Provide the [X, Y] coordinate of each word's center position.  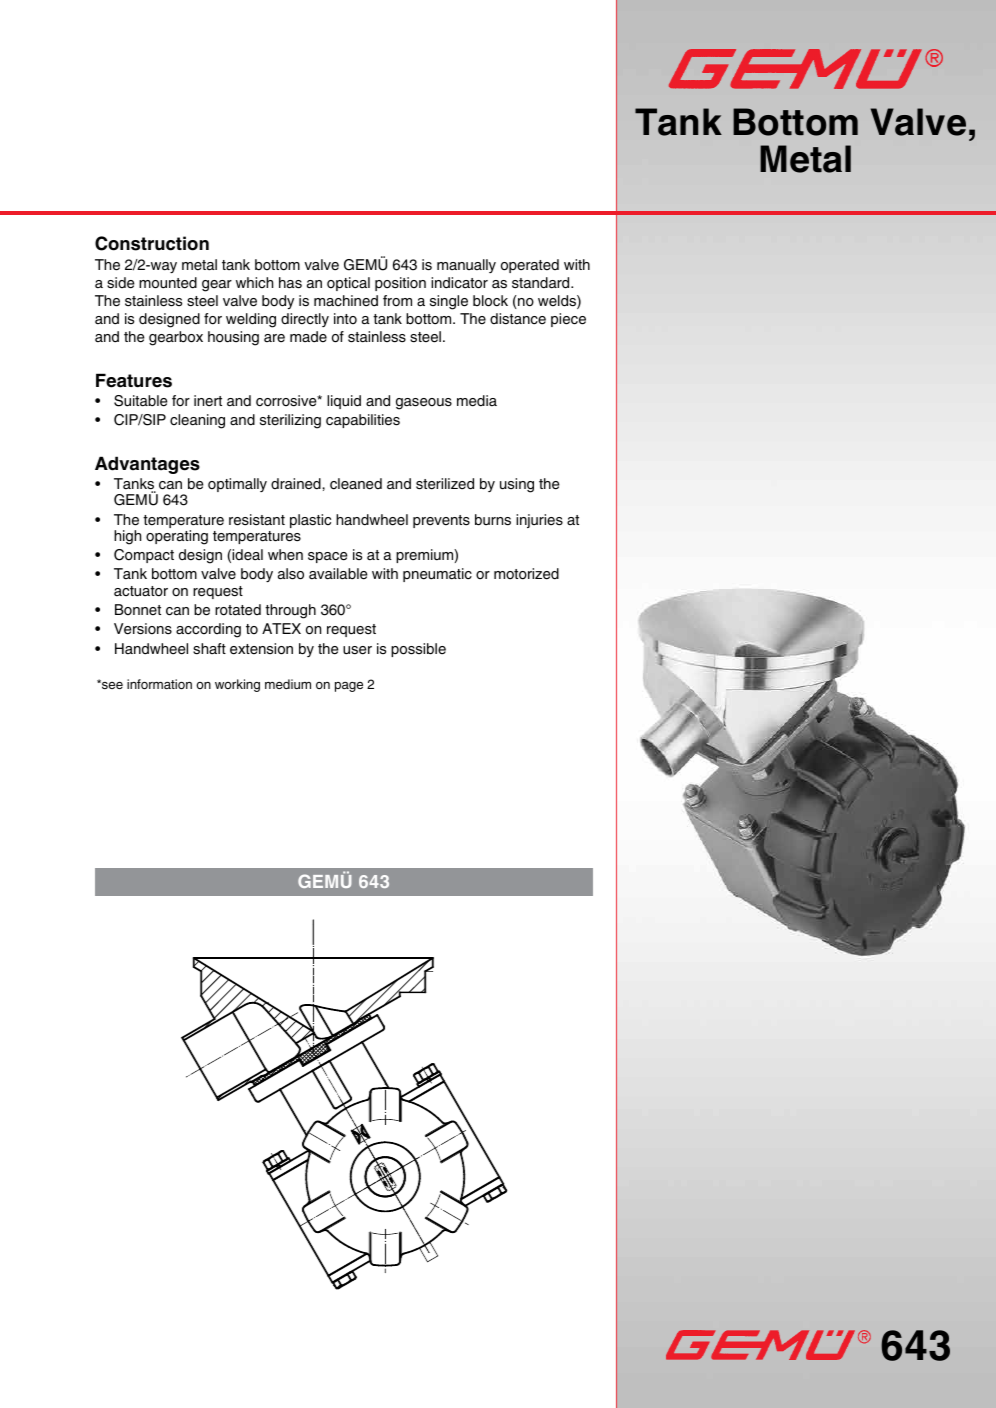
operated [530, 266]
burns [493, 520]
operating [177, 537]
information [159, 684]
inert [208, 400]
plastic [310, 521]
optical [348, 284]
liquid [344, 402]
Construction [152, 243]
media [477, 401]
